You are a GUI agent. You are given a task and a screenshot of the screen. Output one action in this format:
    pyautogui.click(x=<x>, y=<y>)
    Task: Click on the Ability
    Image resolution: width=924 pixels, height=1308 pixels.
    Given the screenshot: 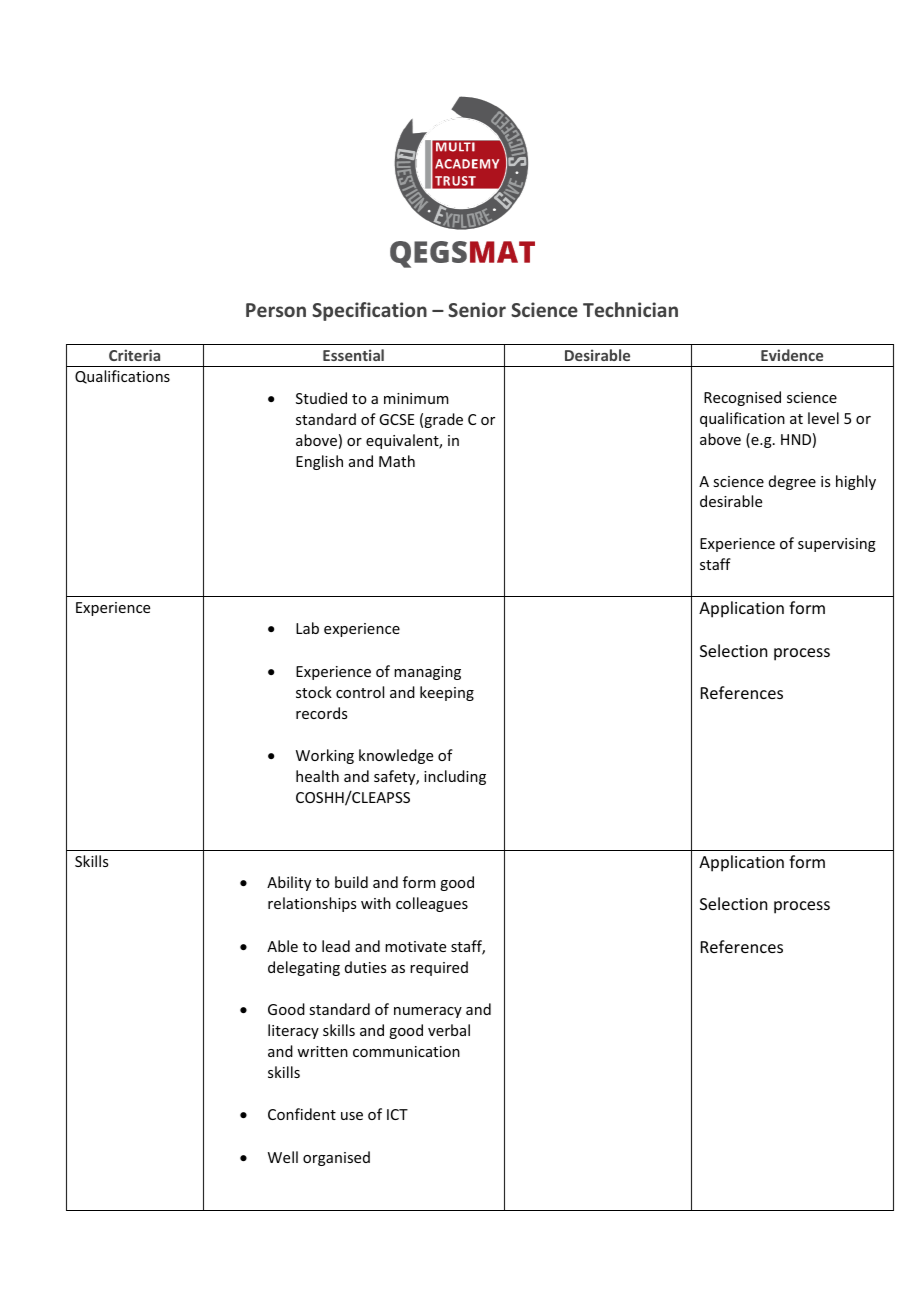 What is the action you would take?
    pyautogui.click(x=289, y=883)
